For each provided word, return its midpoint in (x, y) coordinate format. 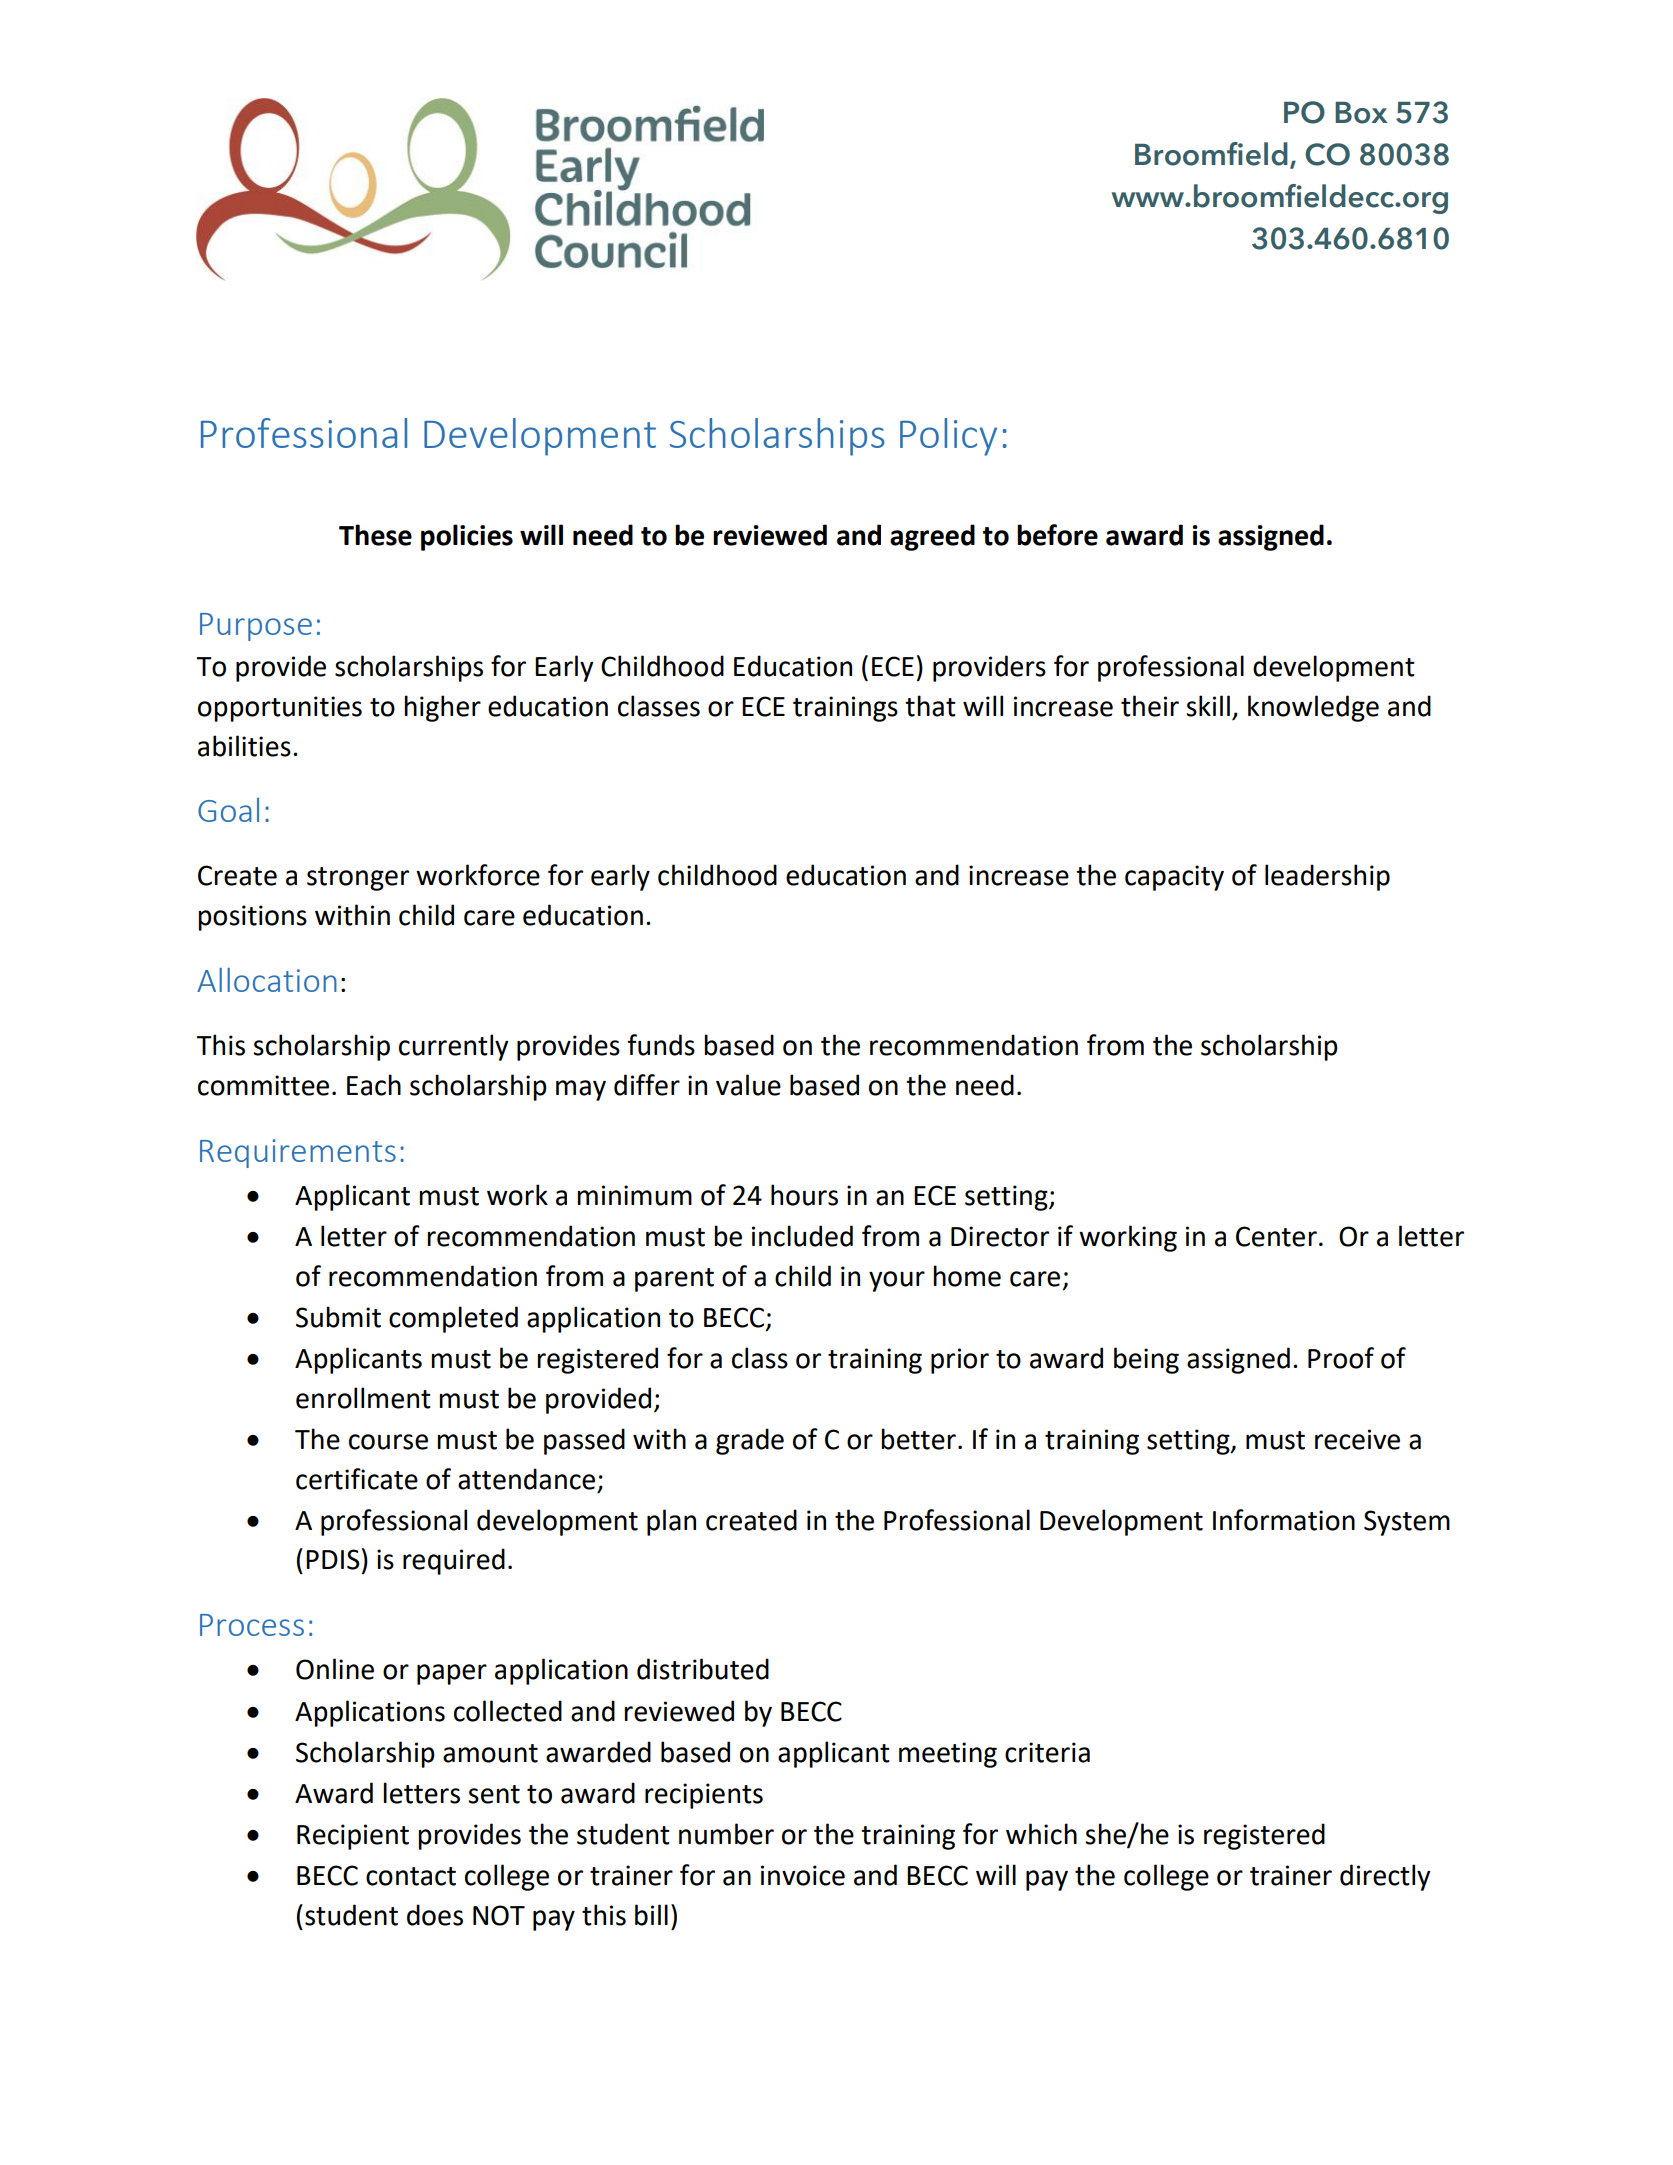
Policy (948, 437)
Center (1276, 1236)
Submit (338, 1317)
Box (1361, 113)
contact (411, 1876)
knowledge (1313, 708)
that (930, 706)
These (375, 535)
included (802, 1236)
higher (442, 708)
